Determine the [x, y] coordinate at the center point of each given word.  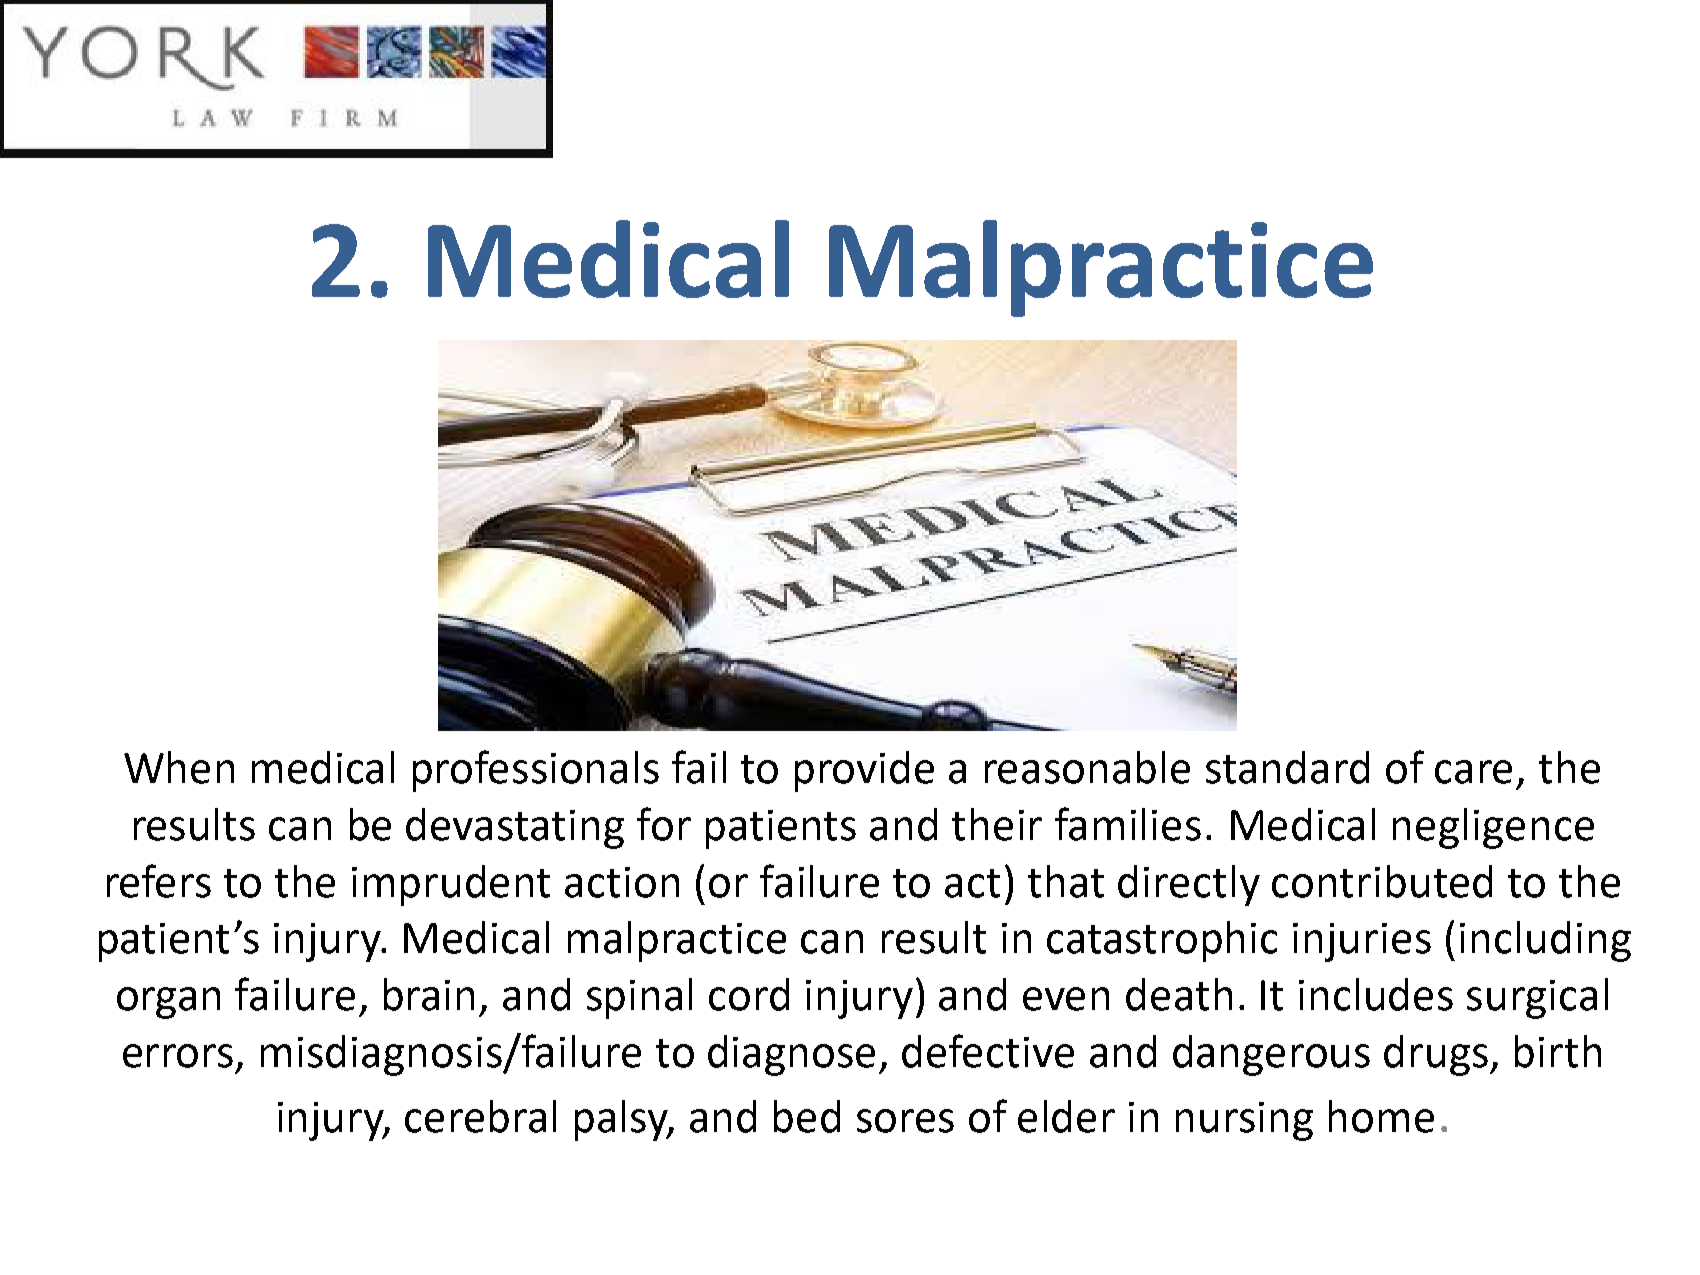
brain [429, 994]
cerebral [480, 1116]
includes [1376, 994]
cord [749, 994]
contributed [1382, 881]
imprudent [451, 885]
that [1066, 881]
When [179, 767]
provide [864, 771]
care [1473, 772]
